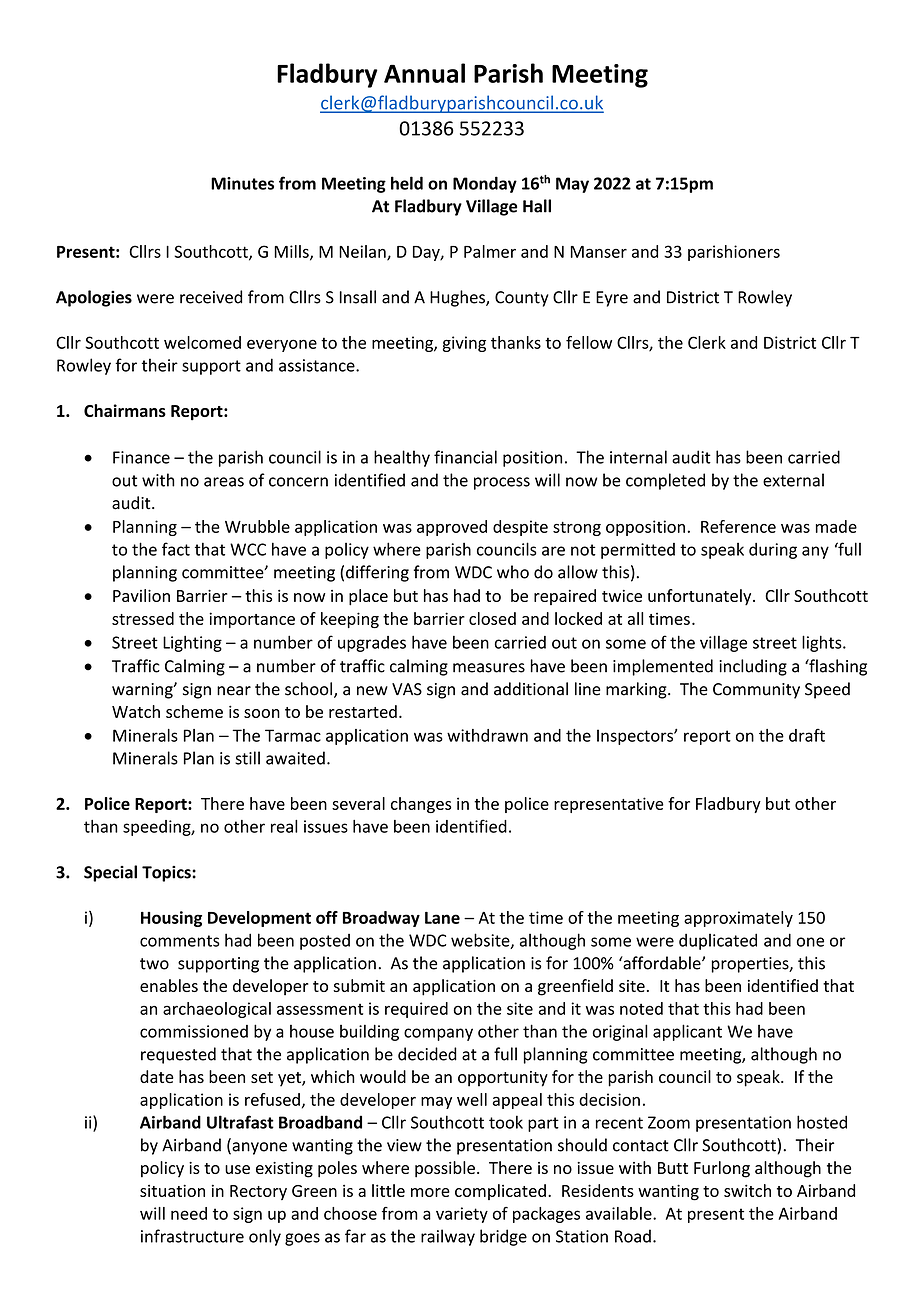  What do you see at coordinates (462, 1215) in the screenshot?
I see `variety` at bounding box center [462, 1215].
